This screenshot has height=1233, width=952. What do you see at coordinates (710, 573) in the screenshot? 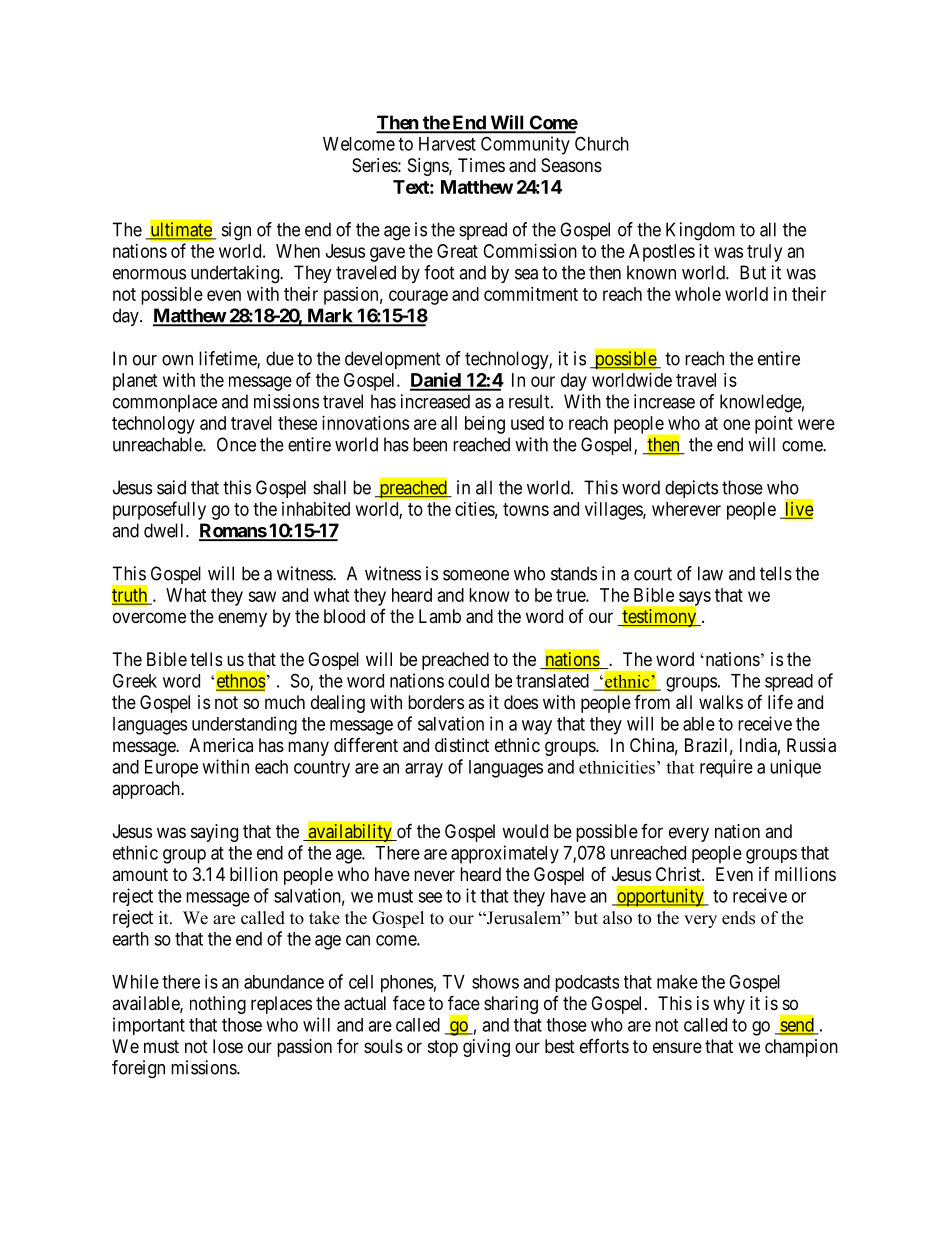
I see `law` at bounding box center [710, 573].
